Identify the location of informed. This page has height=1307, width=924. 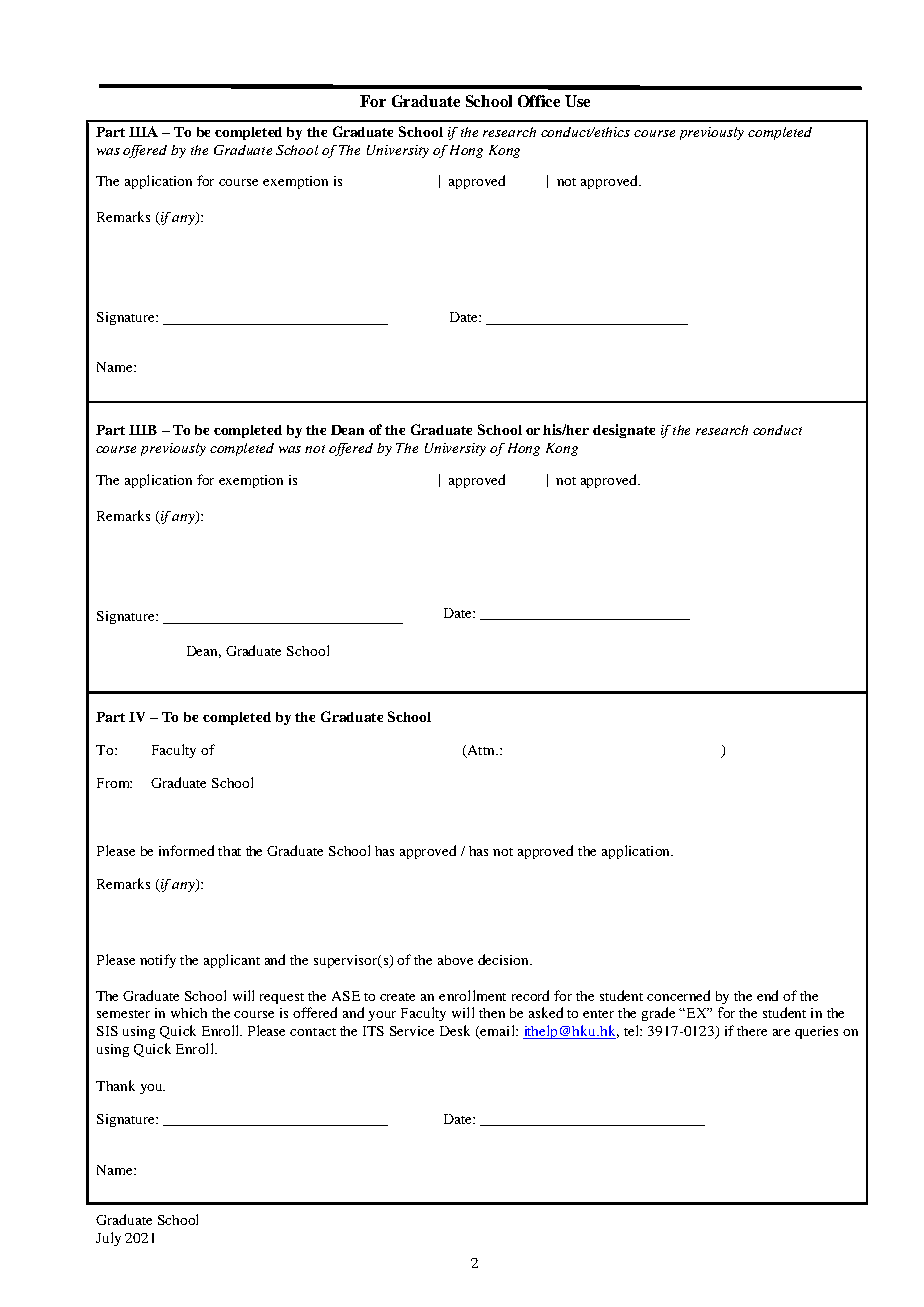
(186, 850).
